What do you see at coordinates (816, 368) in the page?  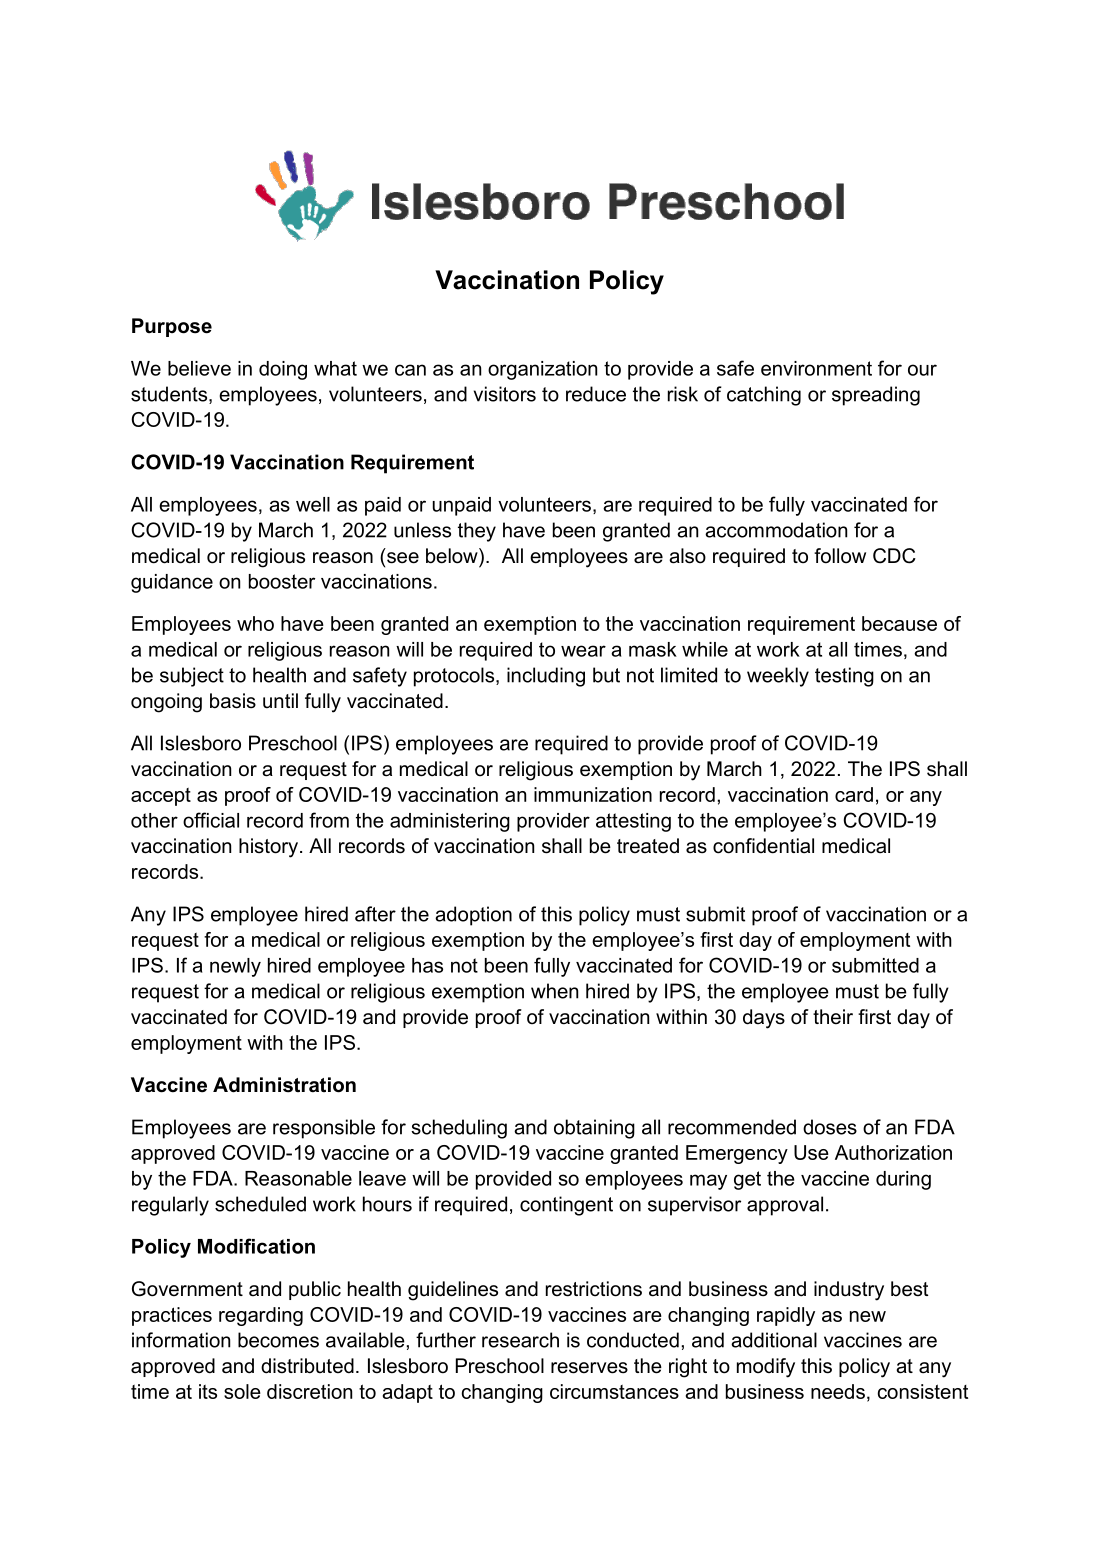 I see `environment` at bounding box center [816, 368].
